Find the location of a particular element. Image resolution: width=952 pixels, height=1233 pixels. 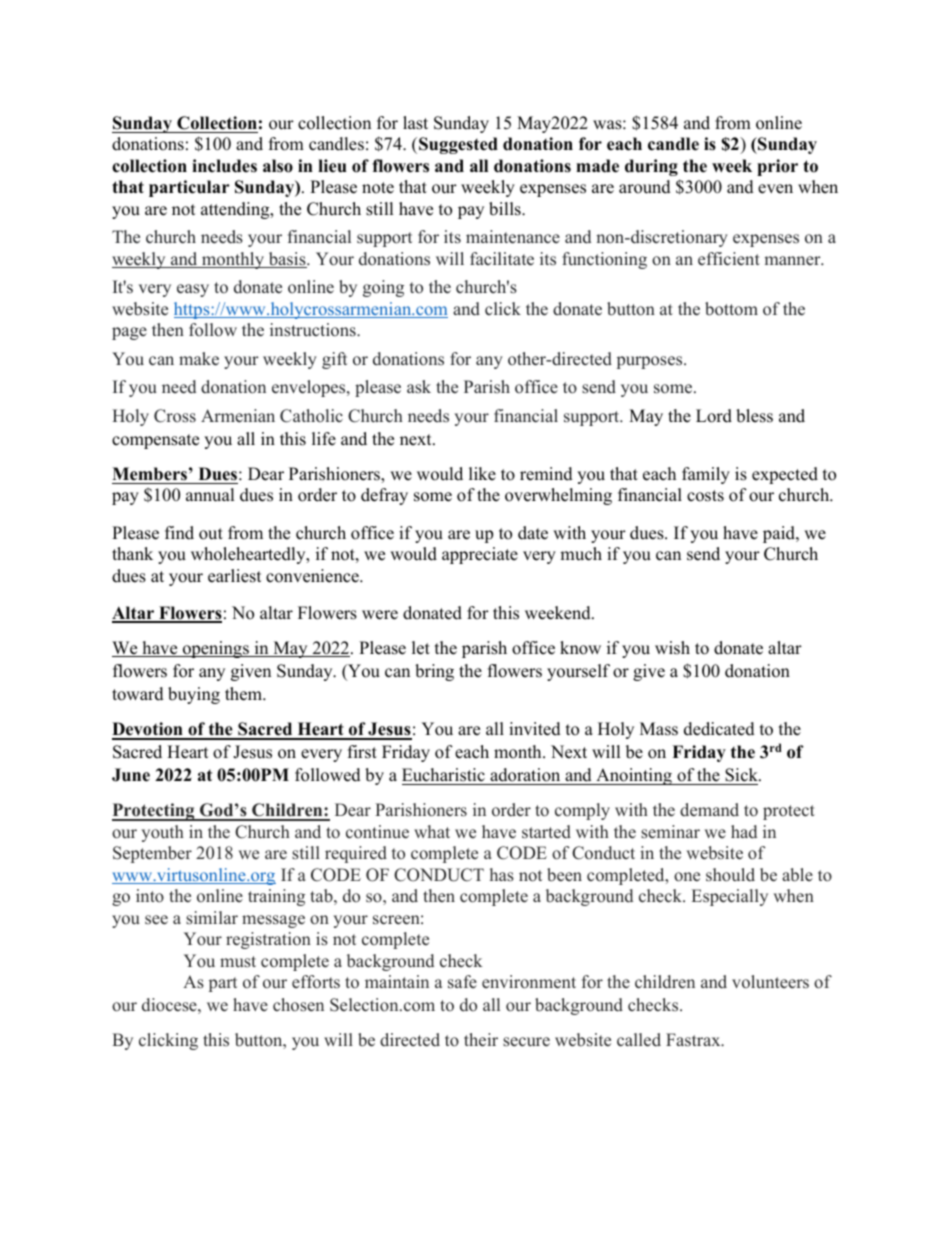

must is located at coordinates (238, 962).
